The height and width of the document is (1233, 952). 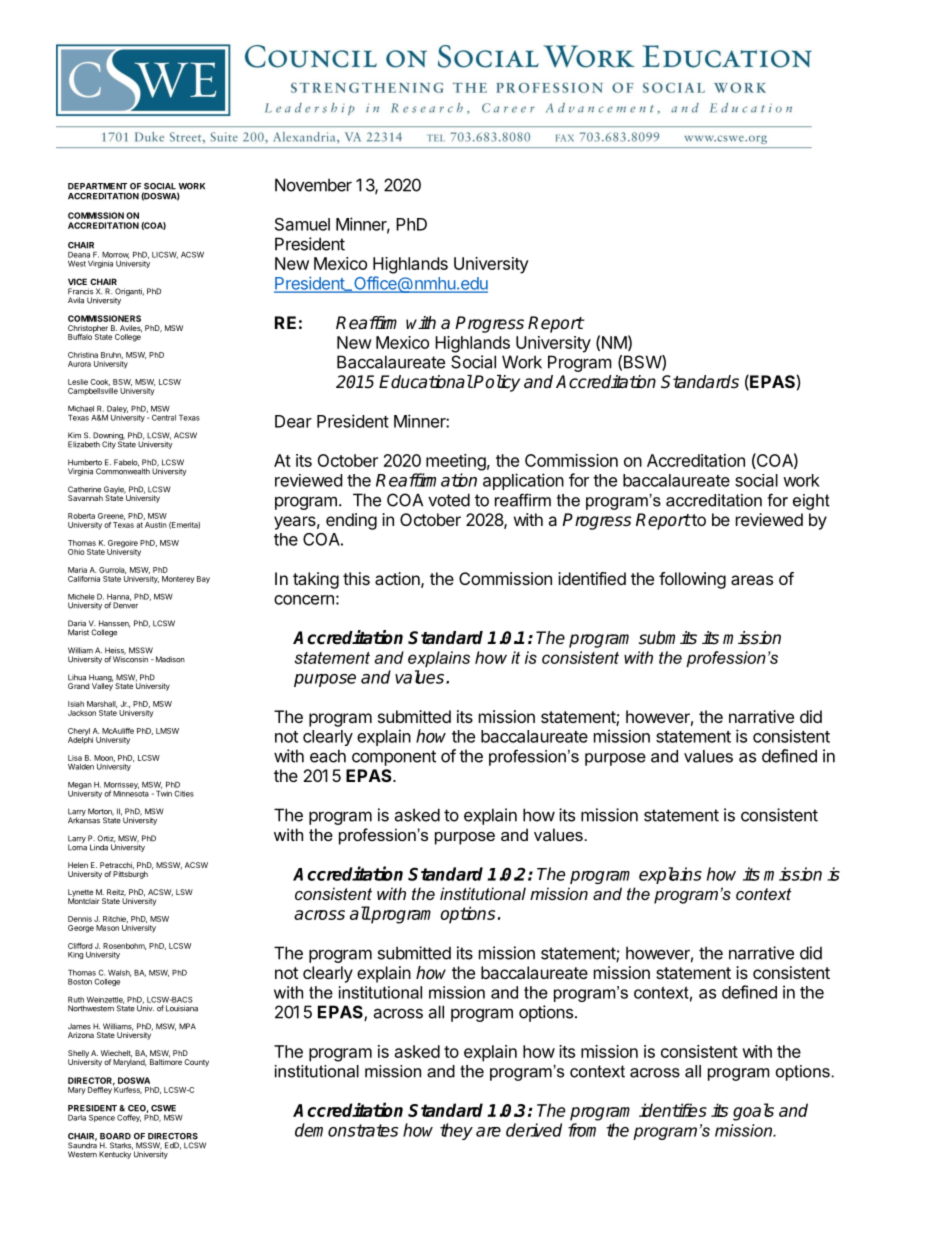 I want to click on DEPARTMENT, so click(x=97, y=186).
